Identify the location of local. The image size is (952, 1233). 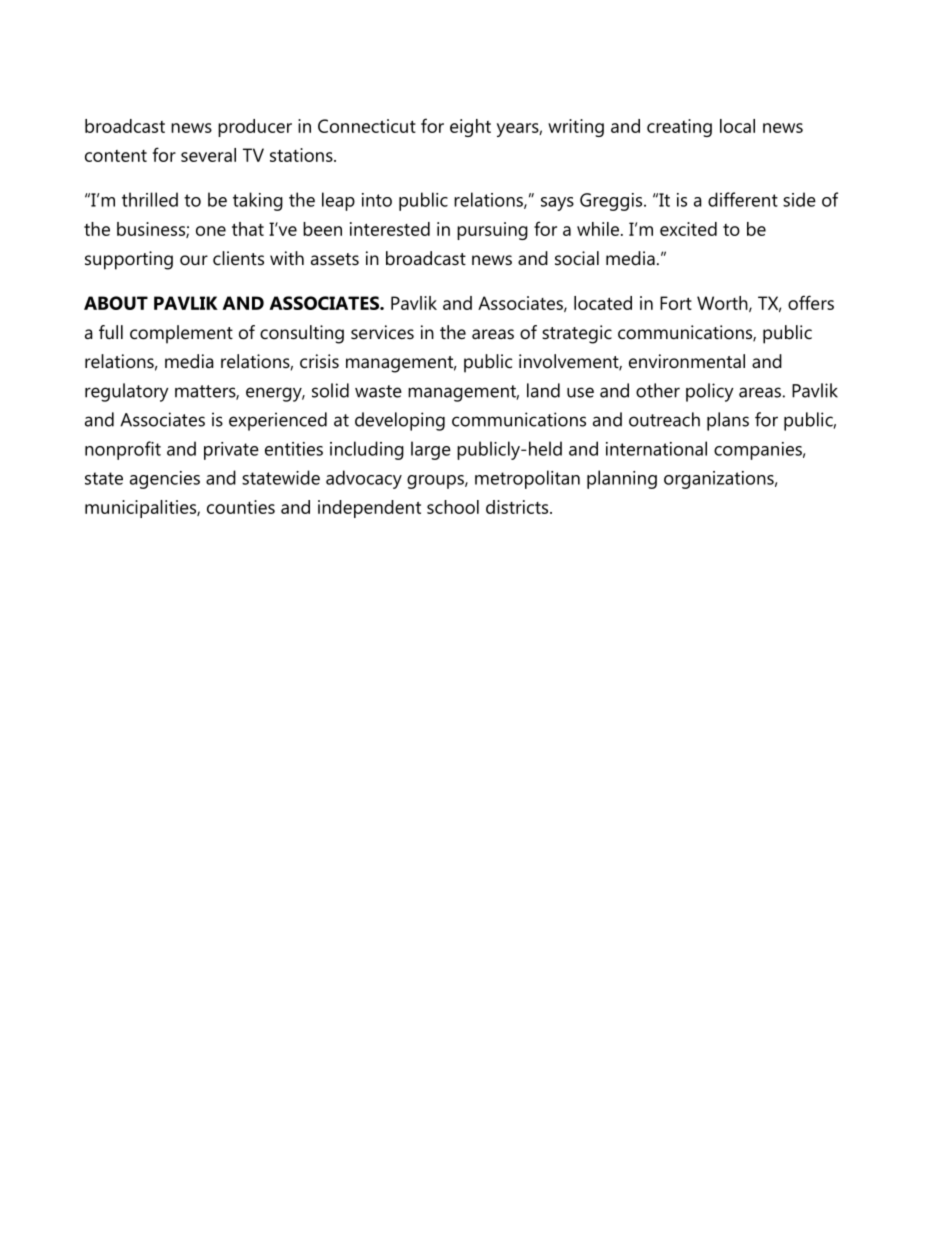
(737, 126).
